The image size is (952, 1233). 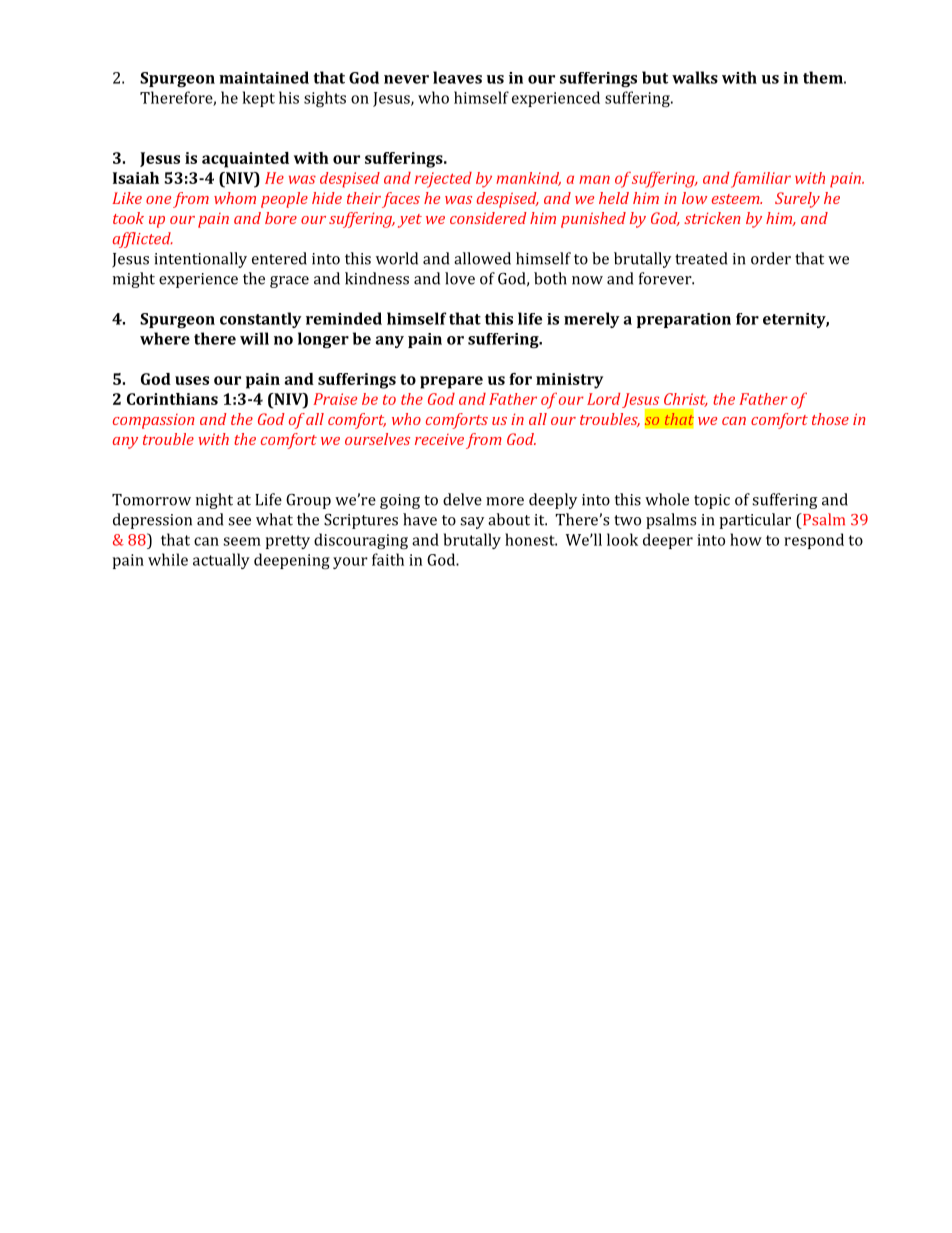 What do you see at coordinates (488, 218) in the screenshot?
I see `considered` at bounding box center [488, 218].
